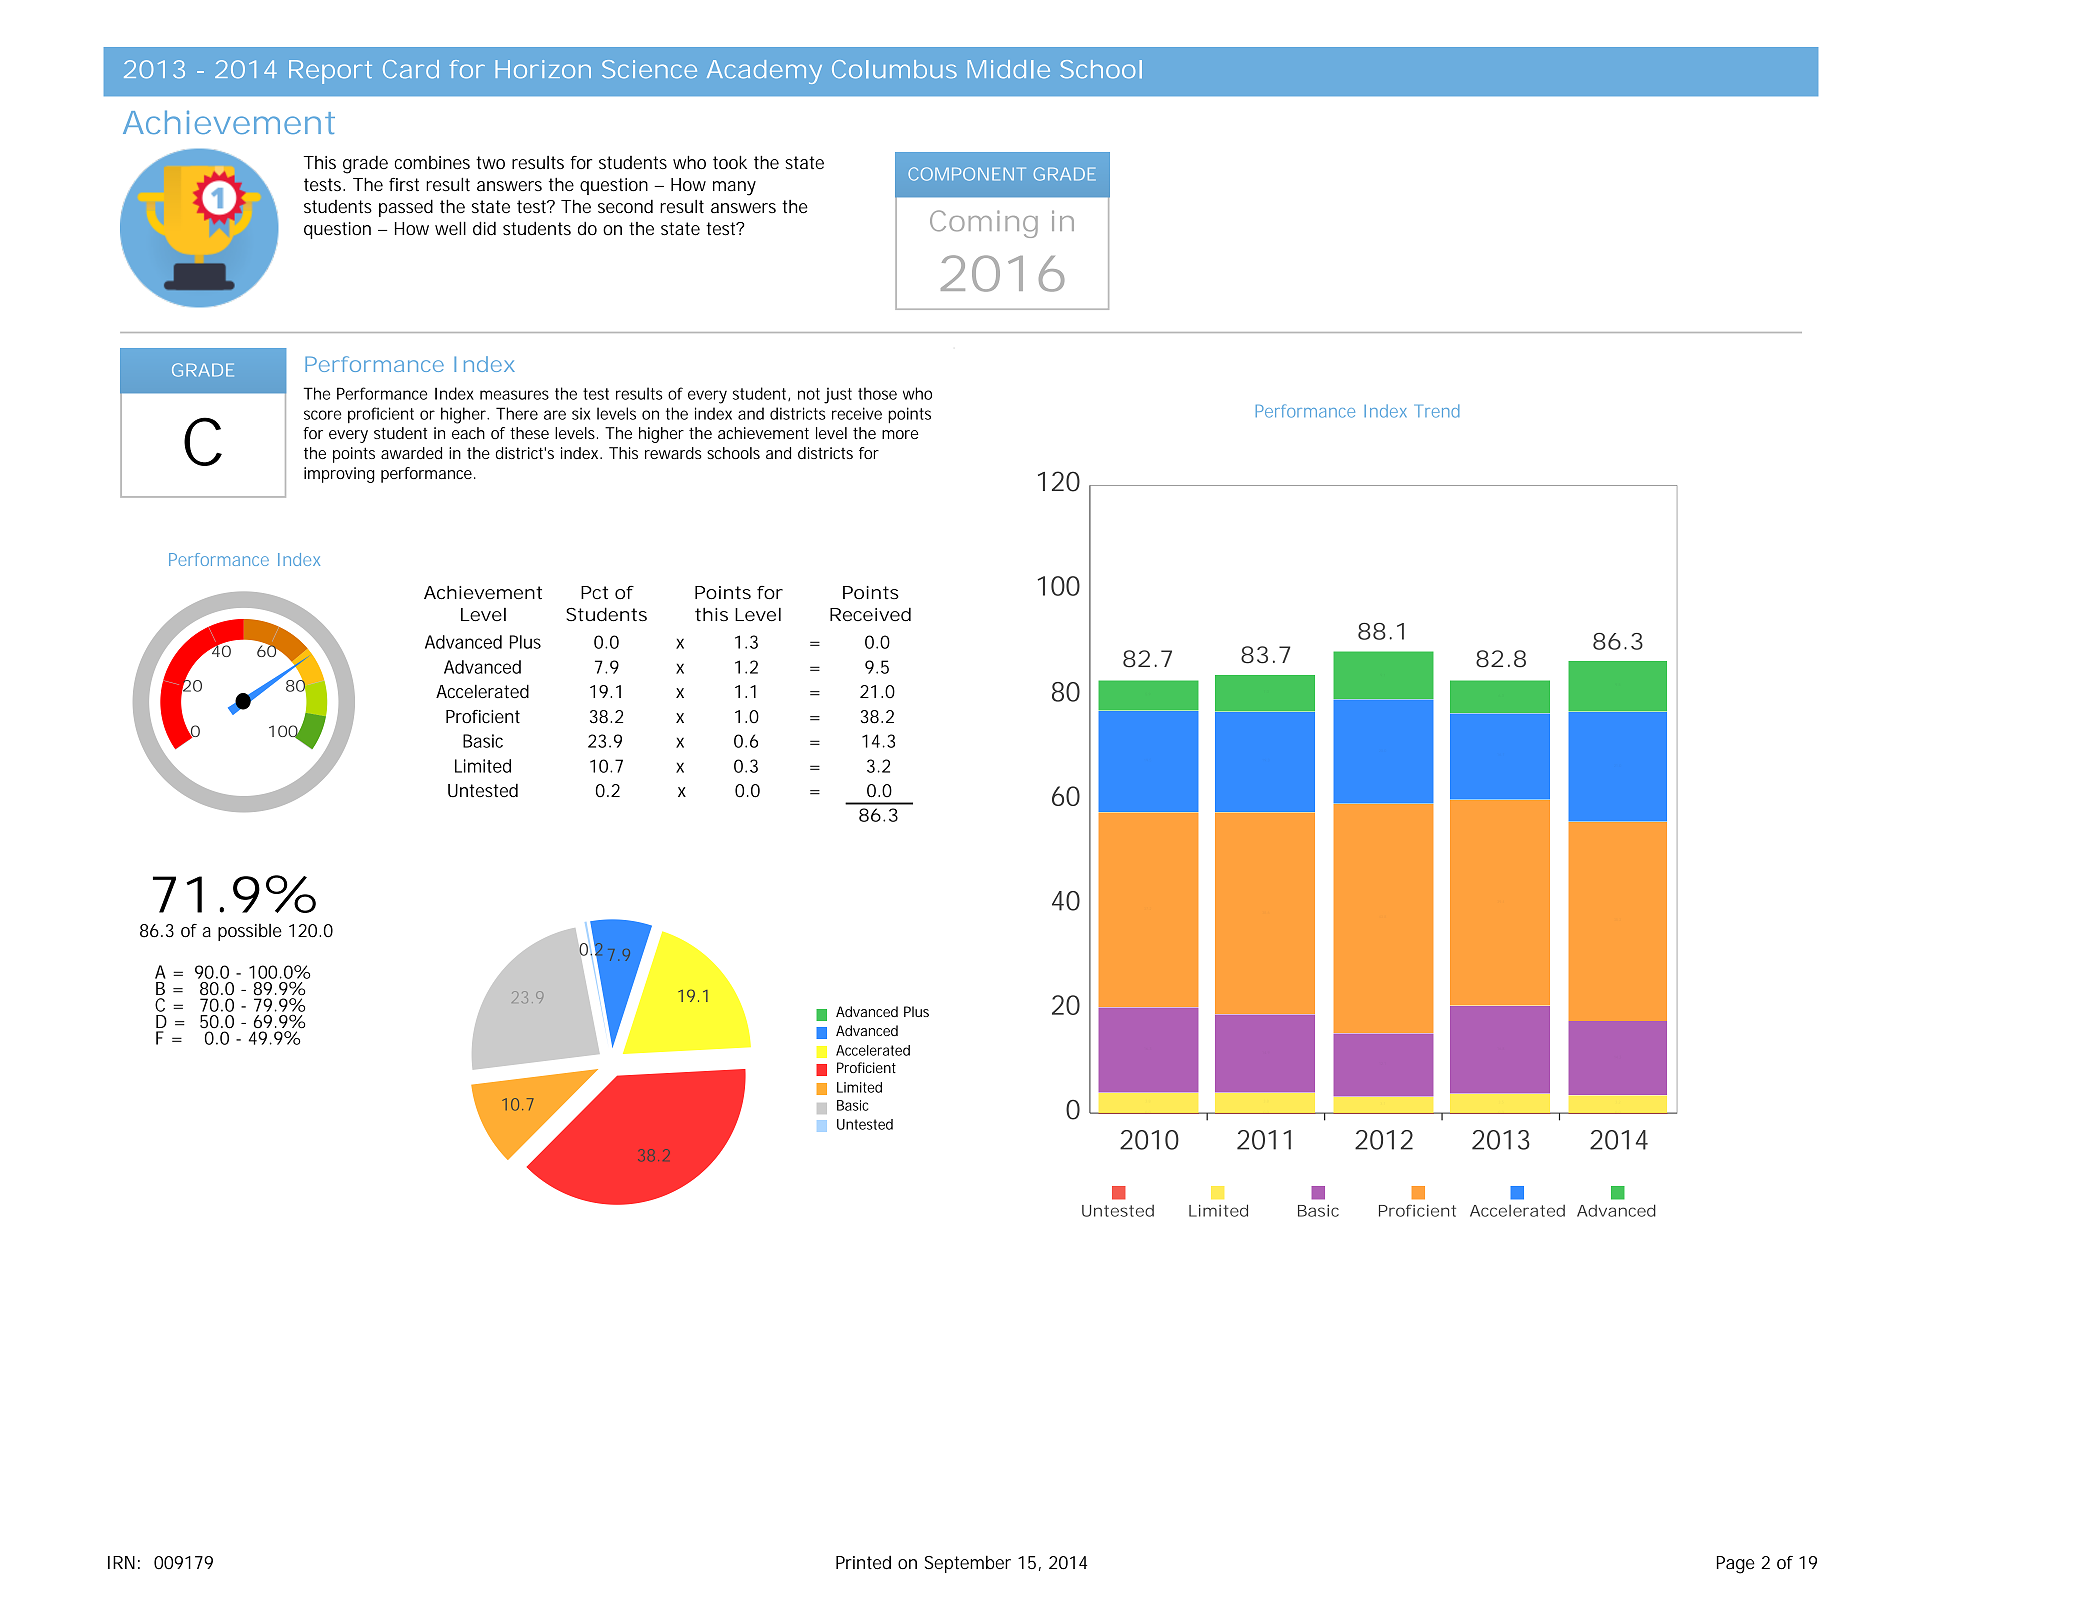 This image has width=2073, height=1602. What do you see at coordinates (894, 69) in the image?
I see `Columbus` at bounding box center [894, 69].
